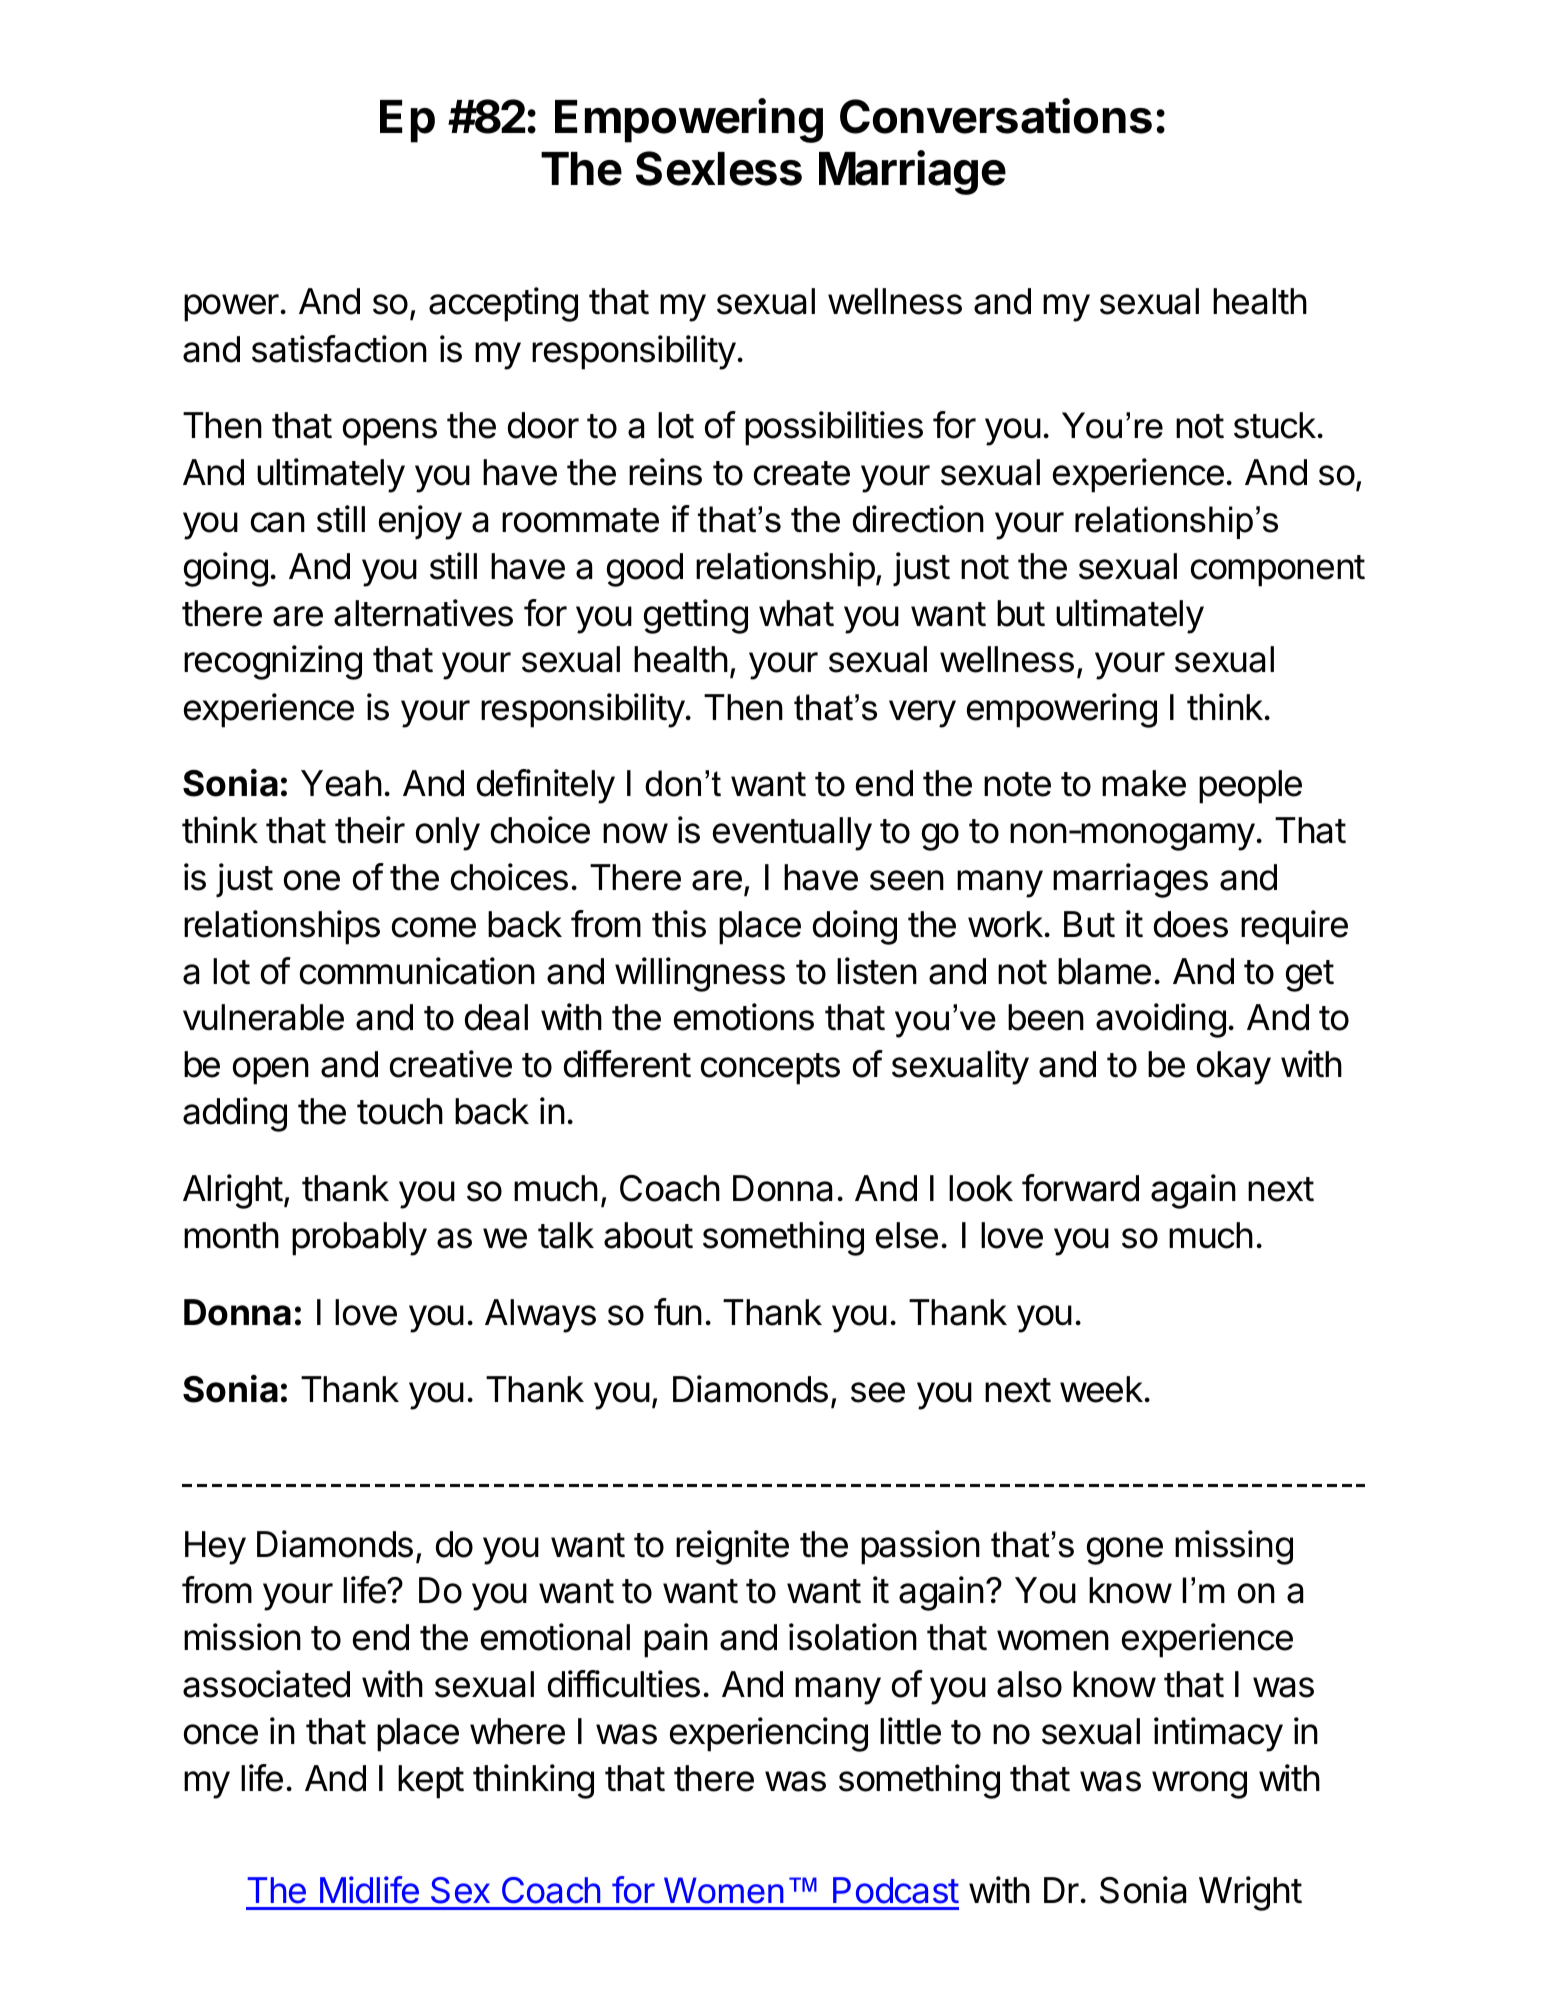 The width and height of the screenshot is (1547, 2002). What do you see at coordinates (215, 1548) in the screenshot?
I see `Hey` at bounding box center [215, 1548].
